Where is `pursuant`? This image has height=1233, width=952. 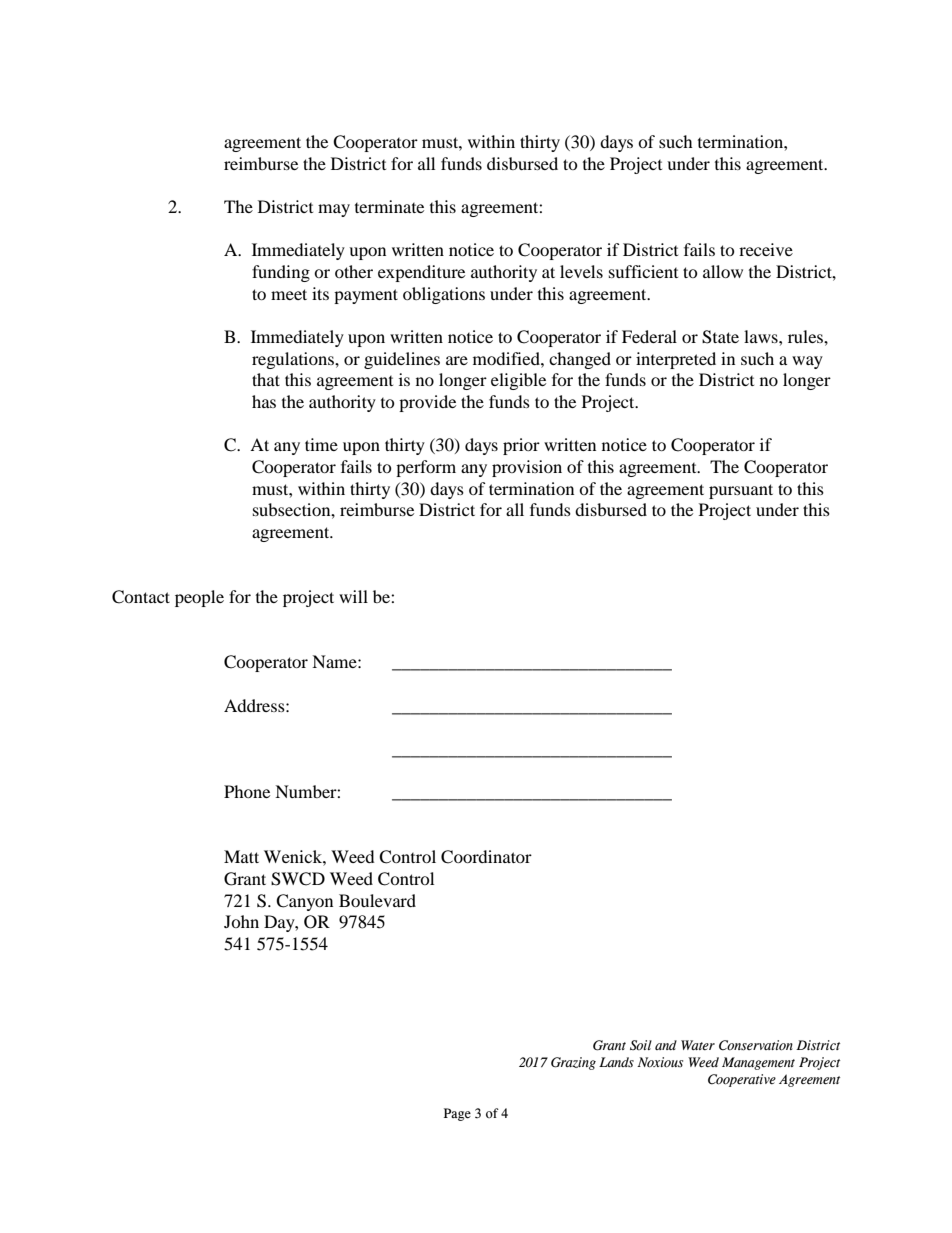
pursuant is located at coordinates (741, 491).
